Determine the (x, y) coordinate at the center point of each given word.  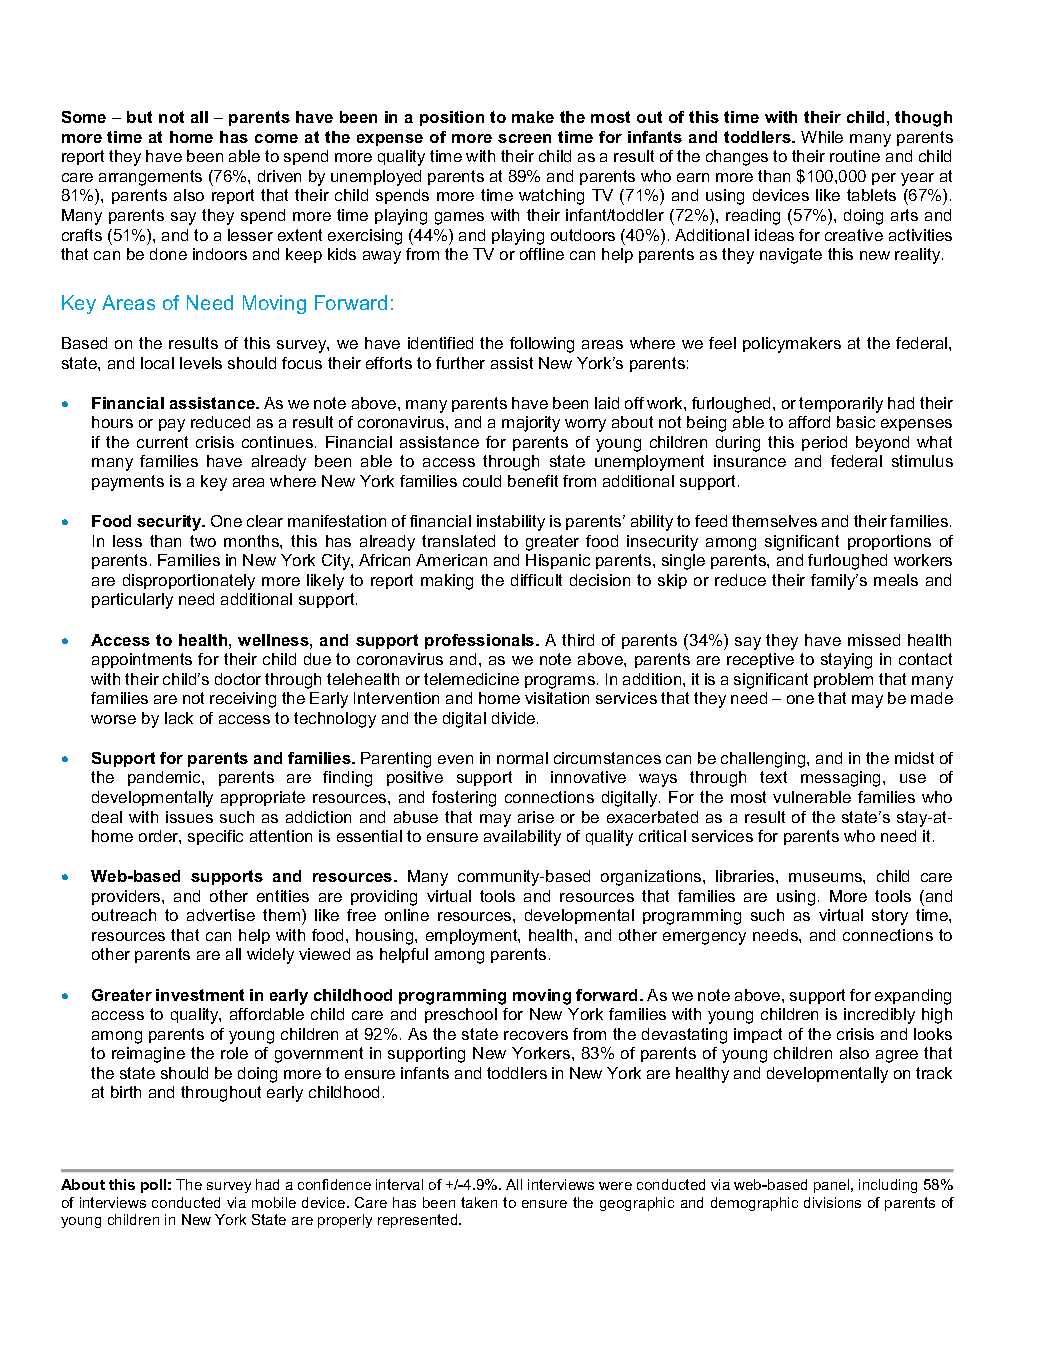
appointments (142, 660)
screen (524, 138)
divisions (832, 1202)
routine (855, 156)
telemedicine (471, 679)
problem (843, 680)
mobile (274, 1202)
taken (479, 1202)
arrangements (150, 178)
